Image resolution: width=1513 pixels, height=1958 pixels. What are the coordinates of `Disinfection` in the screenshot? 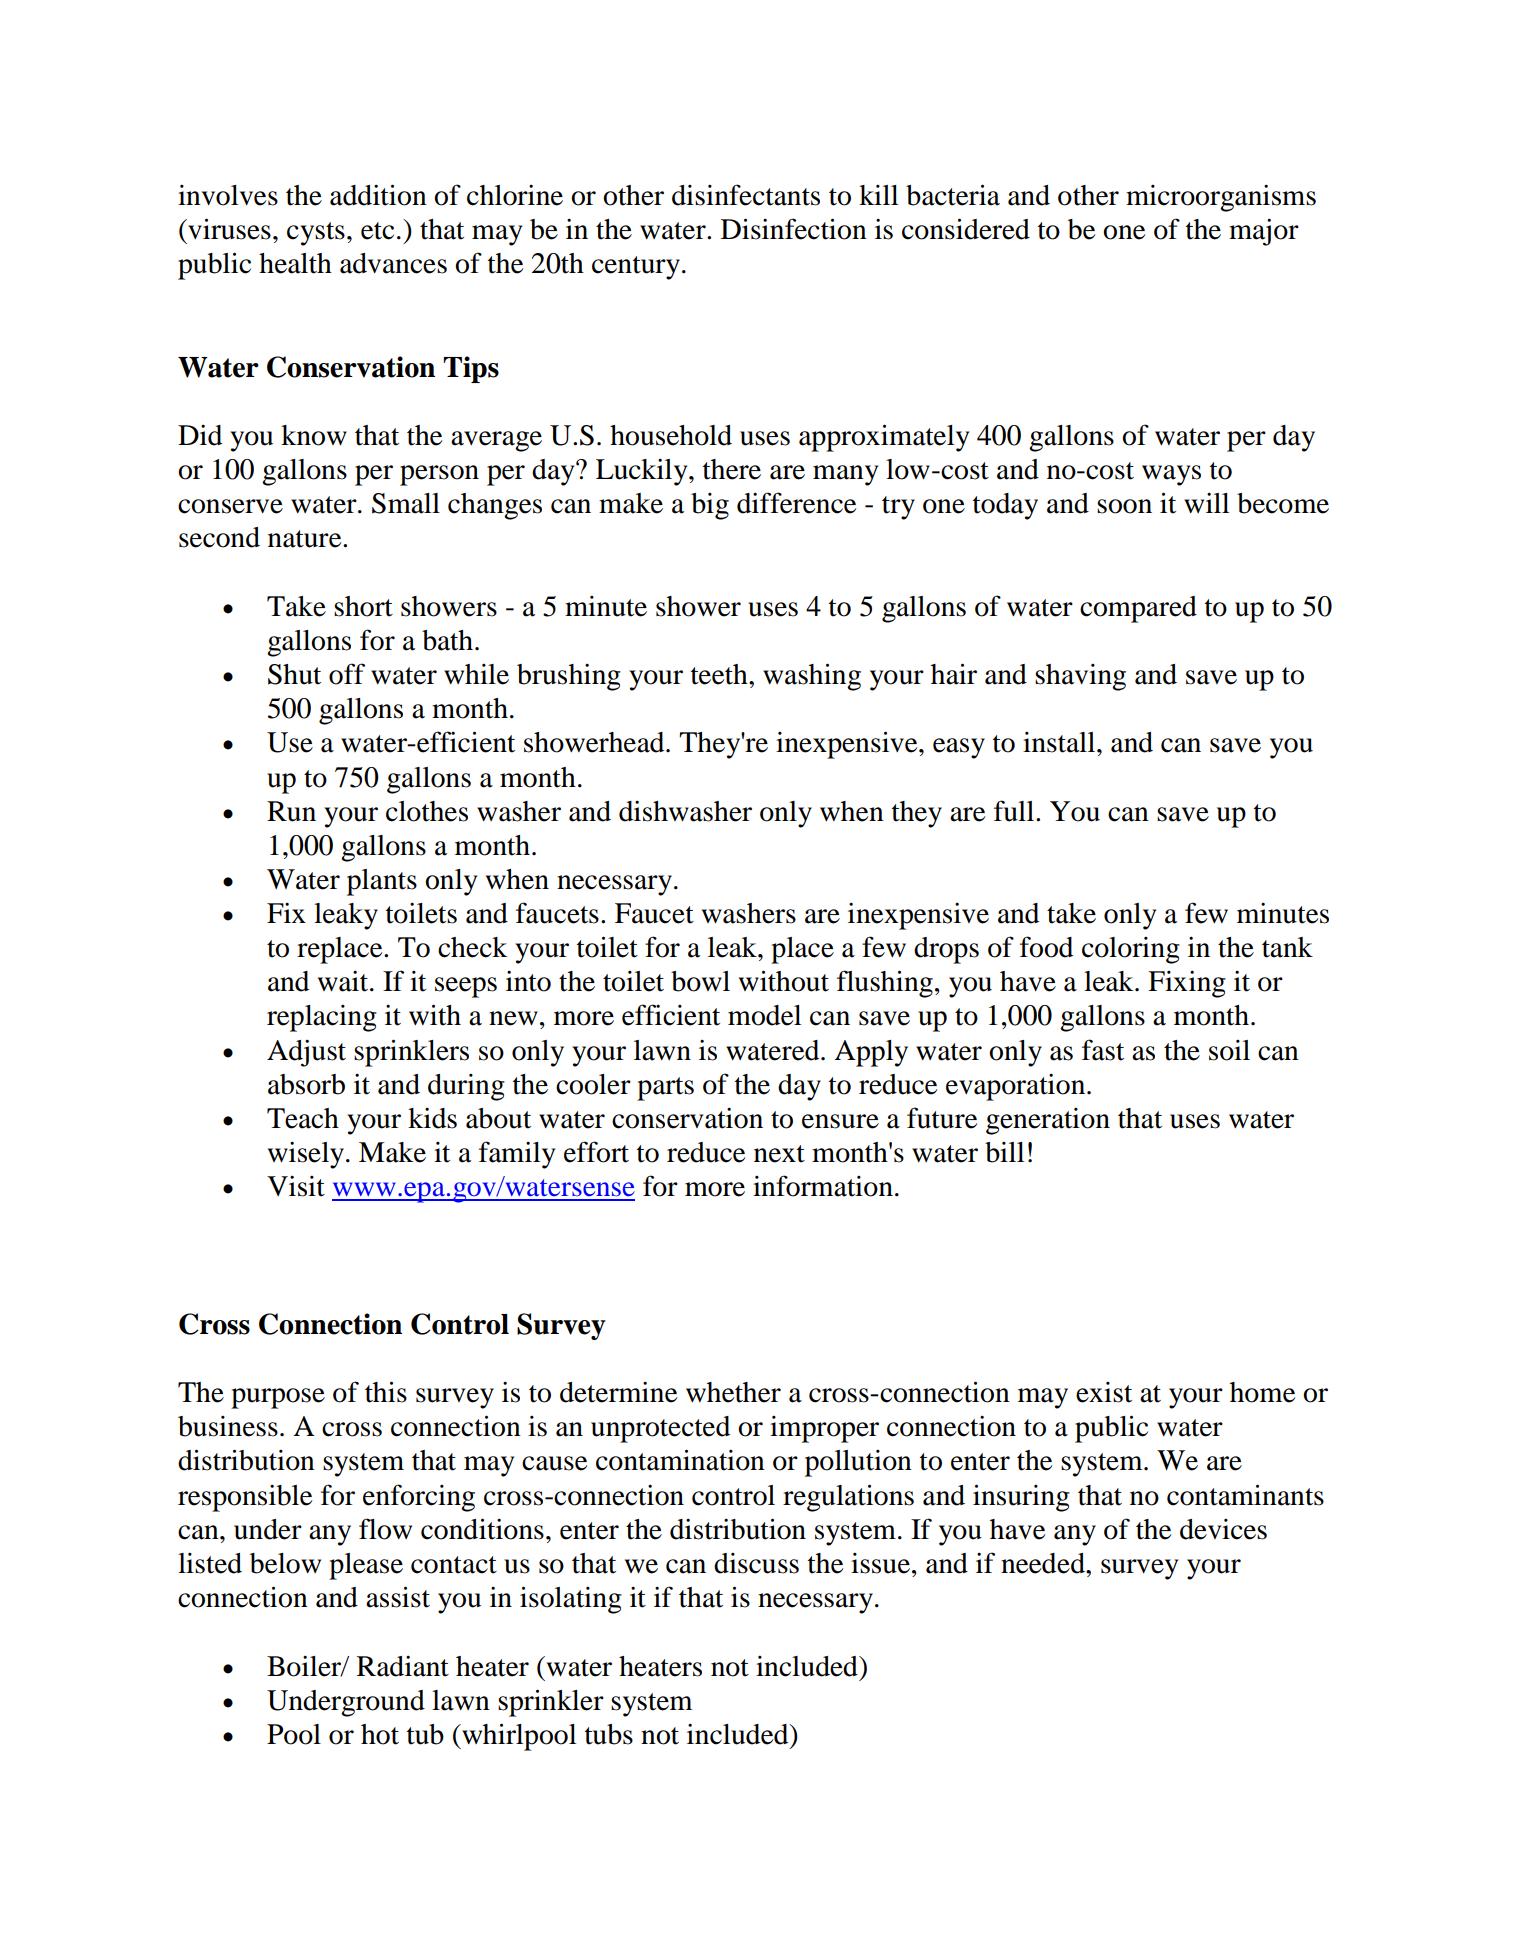 It's located at (794, 229).
